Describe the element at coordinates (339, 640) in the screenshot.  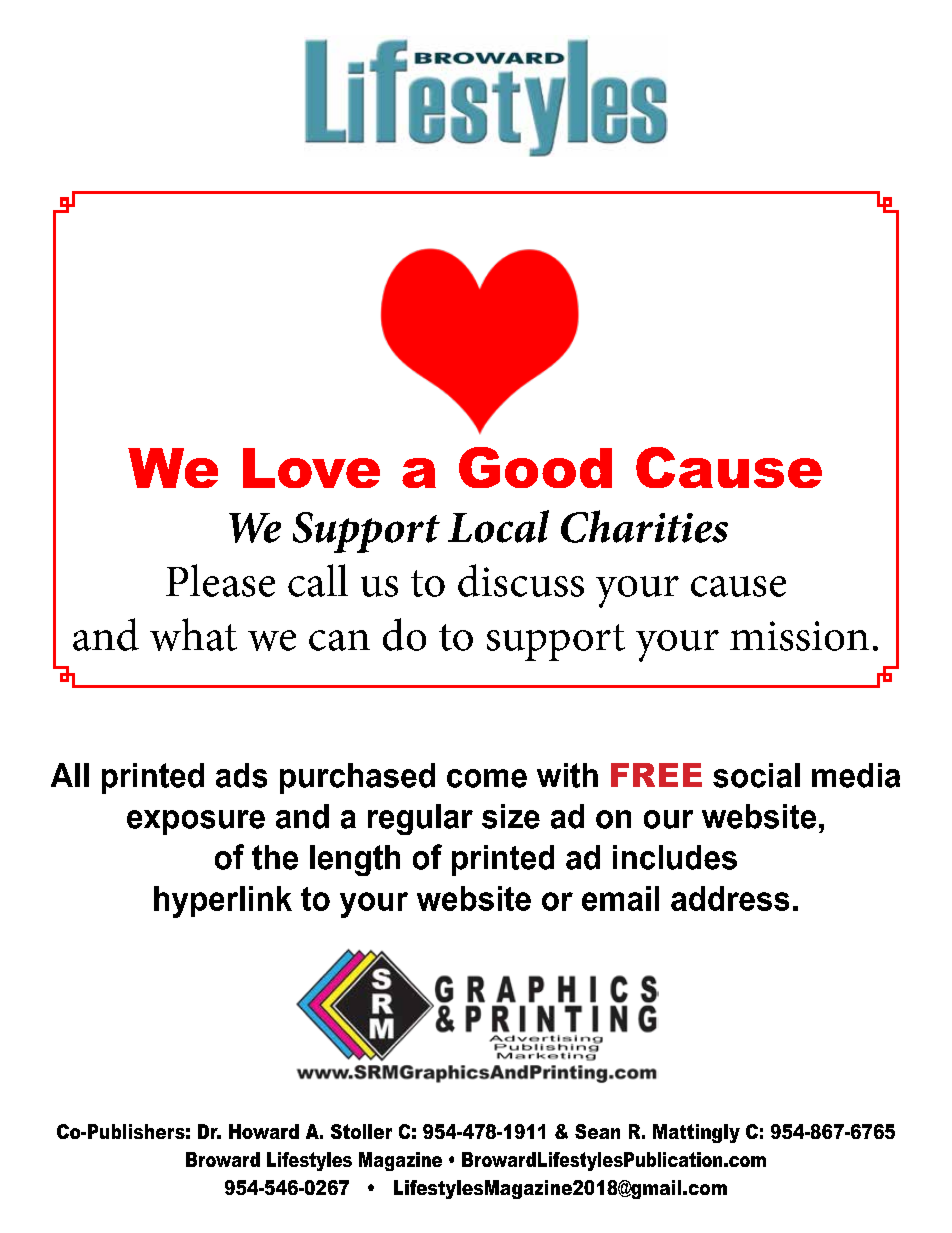
I see `can` at that location.
